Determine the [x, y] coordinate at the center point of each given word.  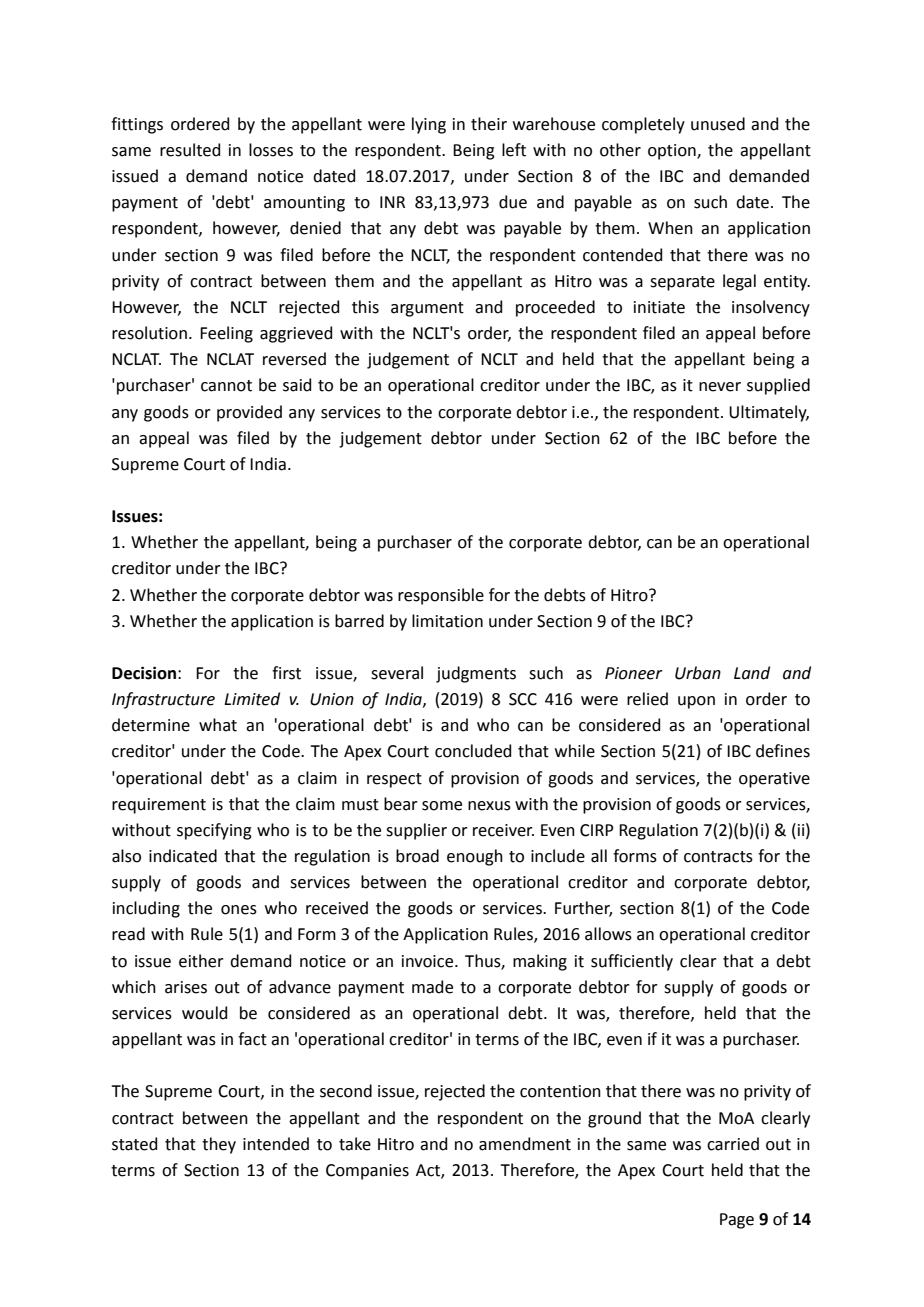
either [201, 961]
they [219, 1145]
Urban [698, 673]
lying [429, 125]
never [720, 387]
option [673, 152]
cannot [226, 386]
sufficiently [632, 962]
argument [427, 309]
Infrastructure [163, 700]
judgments [476, 674]
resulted [190, 150]
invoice [429, 961]
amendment [525, 1144]
